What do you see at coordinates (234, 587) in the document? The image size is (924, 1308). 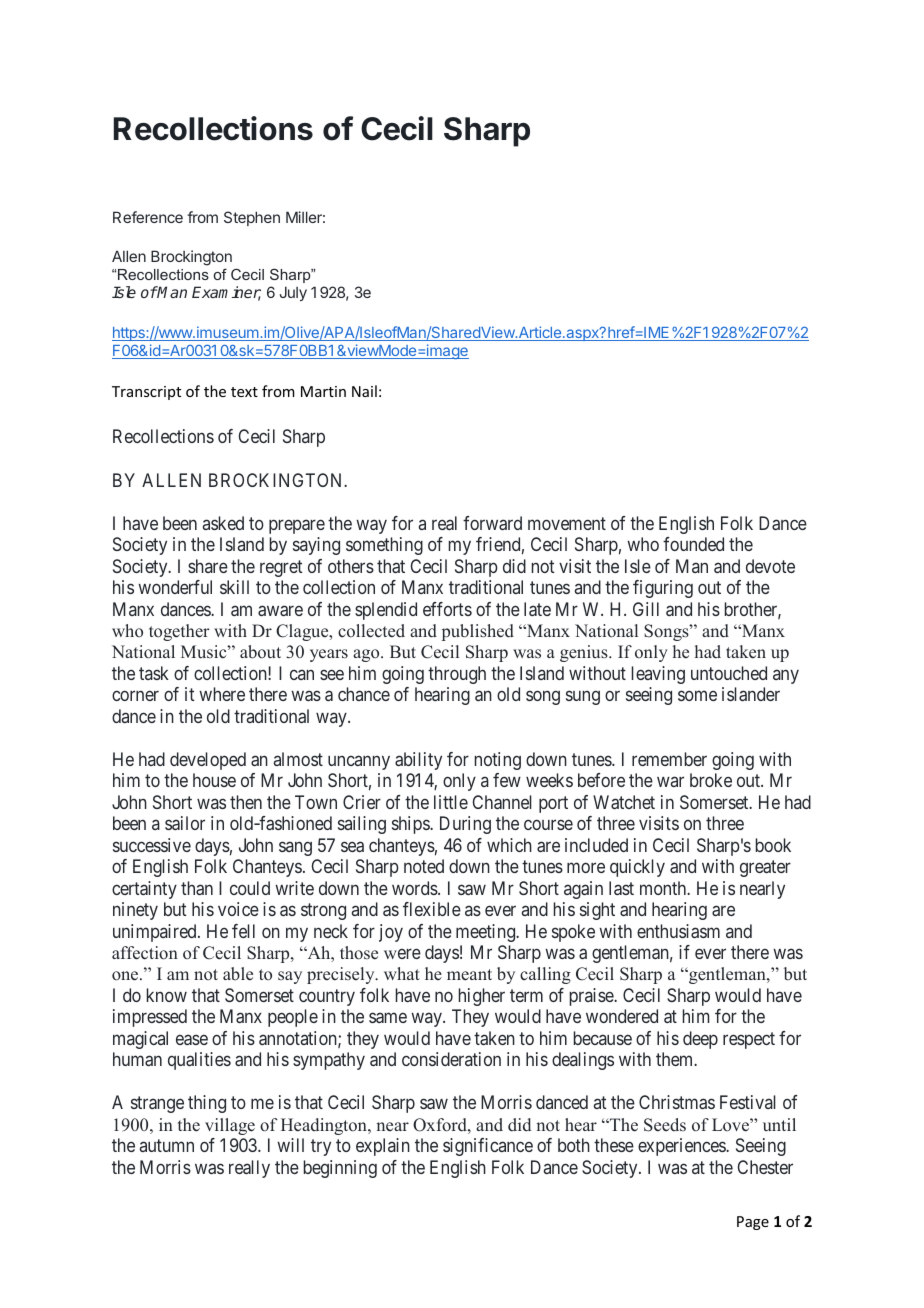 I see `skill` at bounding box center [234, 587].
